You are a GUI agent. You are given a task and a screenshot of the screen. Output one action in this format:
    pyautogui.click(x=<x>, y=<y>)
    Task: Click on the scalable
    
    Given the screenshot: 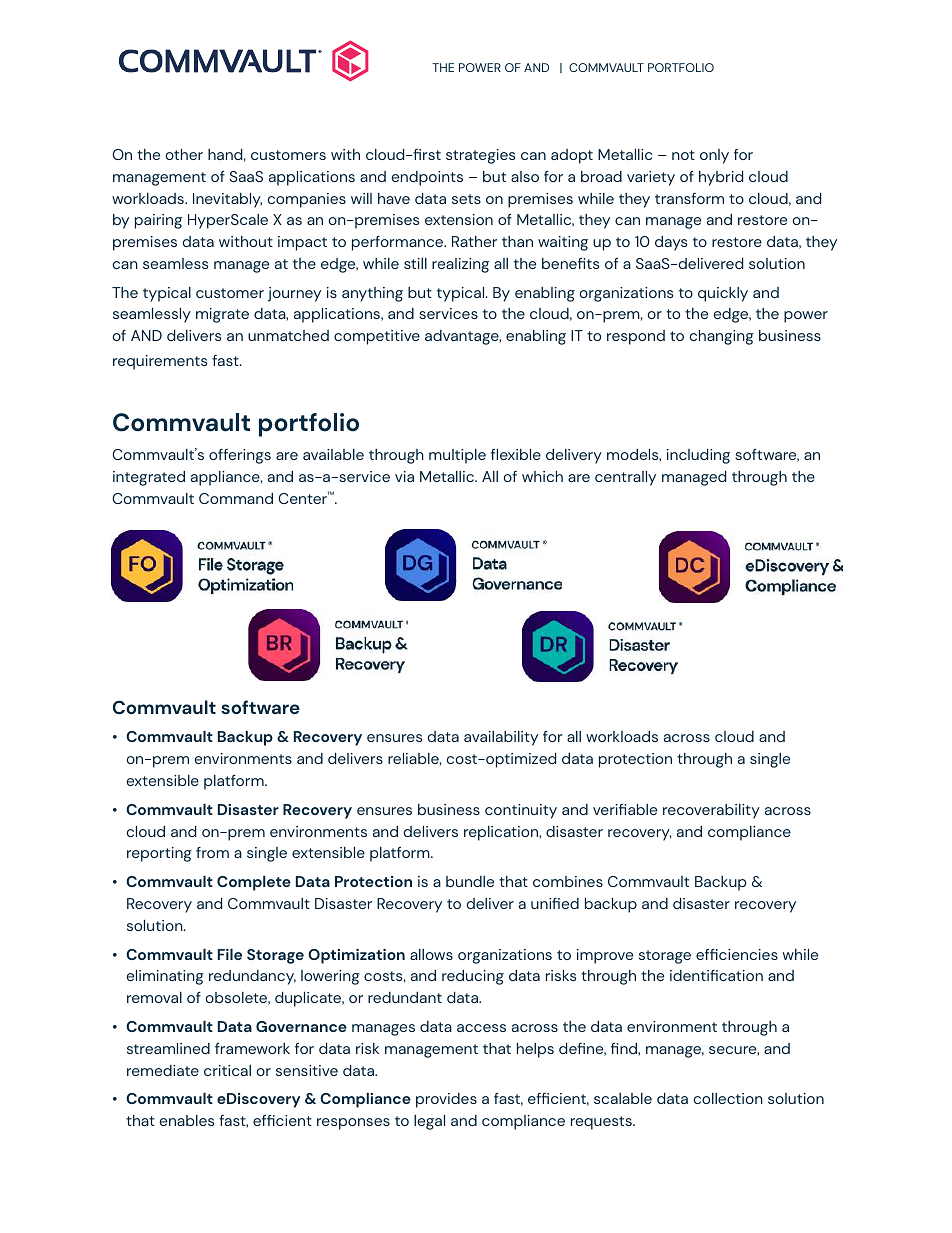 What is the action you would take?
    pyautogui.click(x=623, y=1098)
